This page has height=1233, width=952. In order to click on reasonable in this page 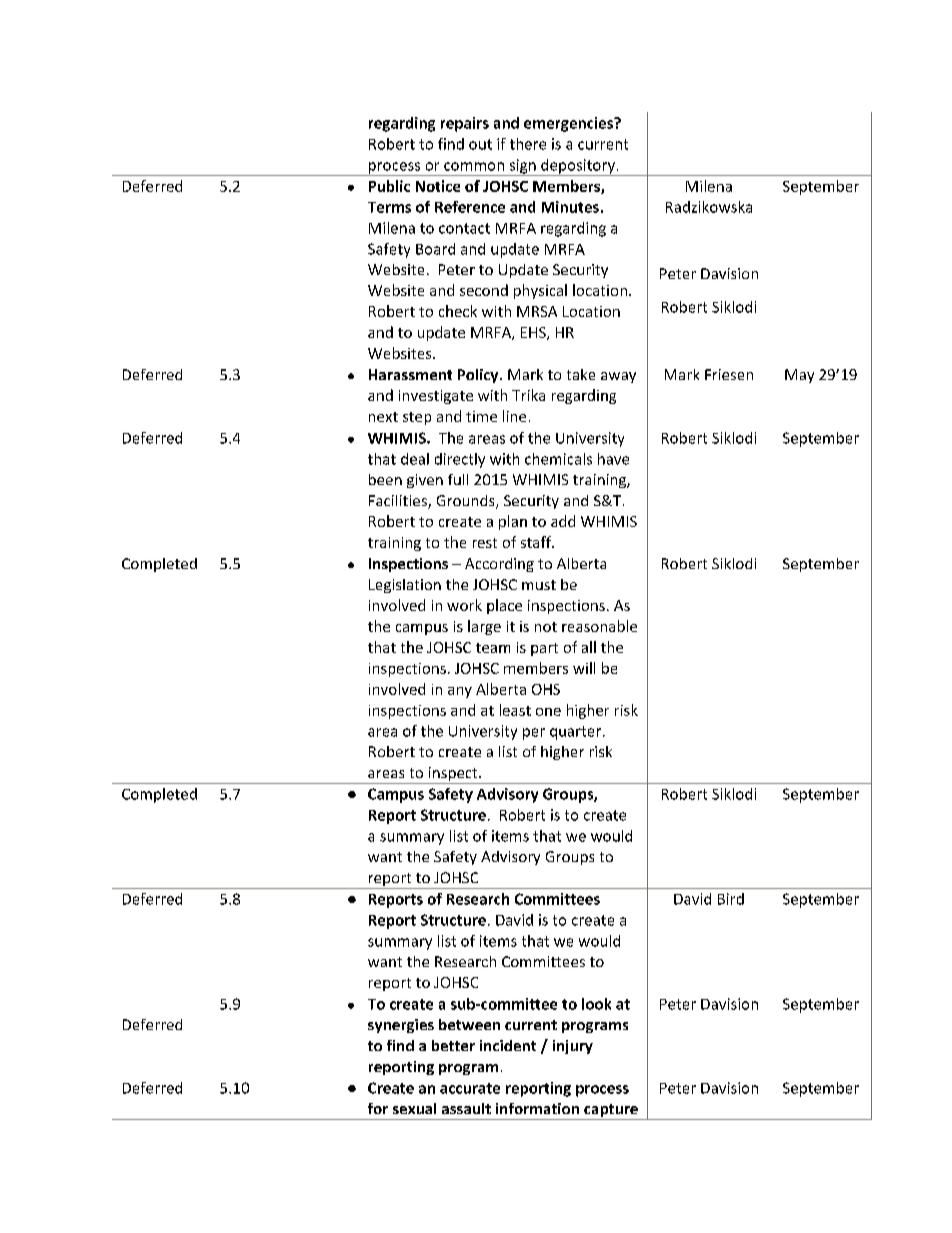, I will do `click(599, 626)`.
